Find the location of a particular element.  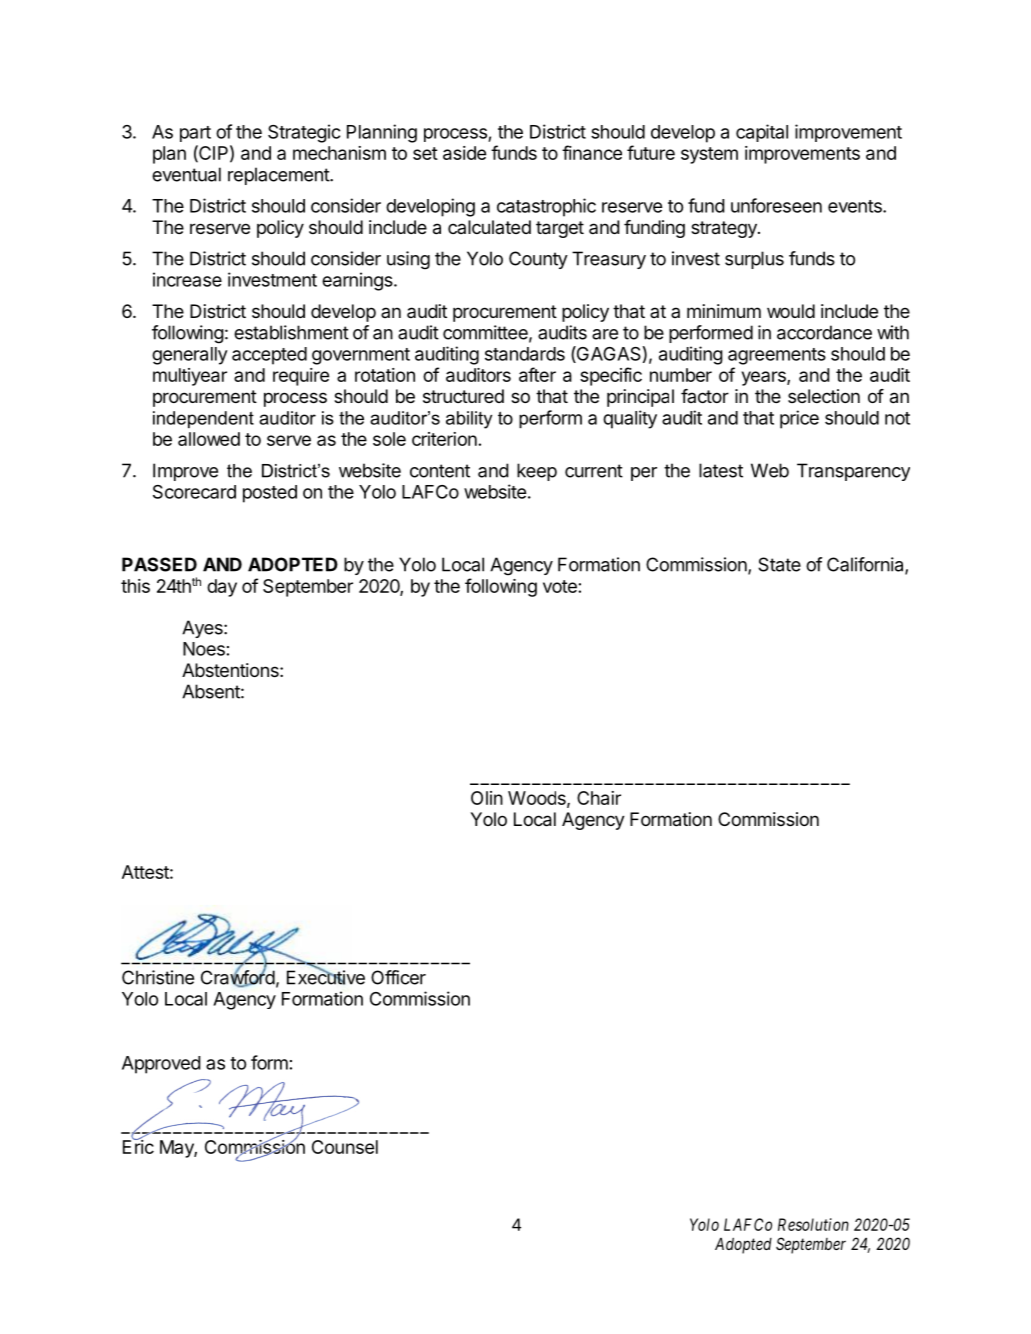

Noes is located at coordinates (204, 649).
